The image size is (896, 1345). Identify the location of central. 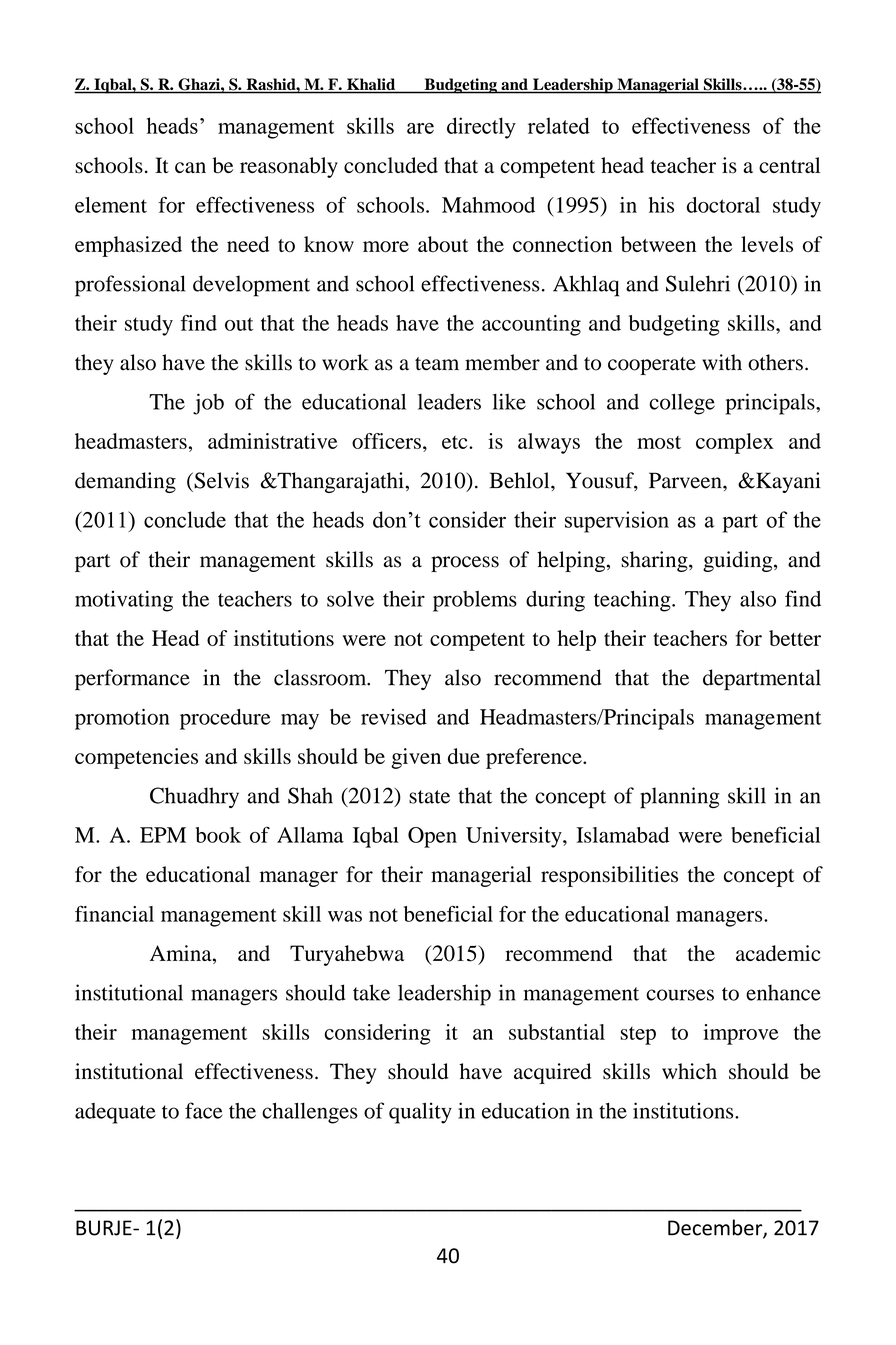
(789, 165).
